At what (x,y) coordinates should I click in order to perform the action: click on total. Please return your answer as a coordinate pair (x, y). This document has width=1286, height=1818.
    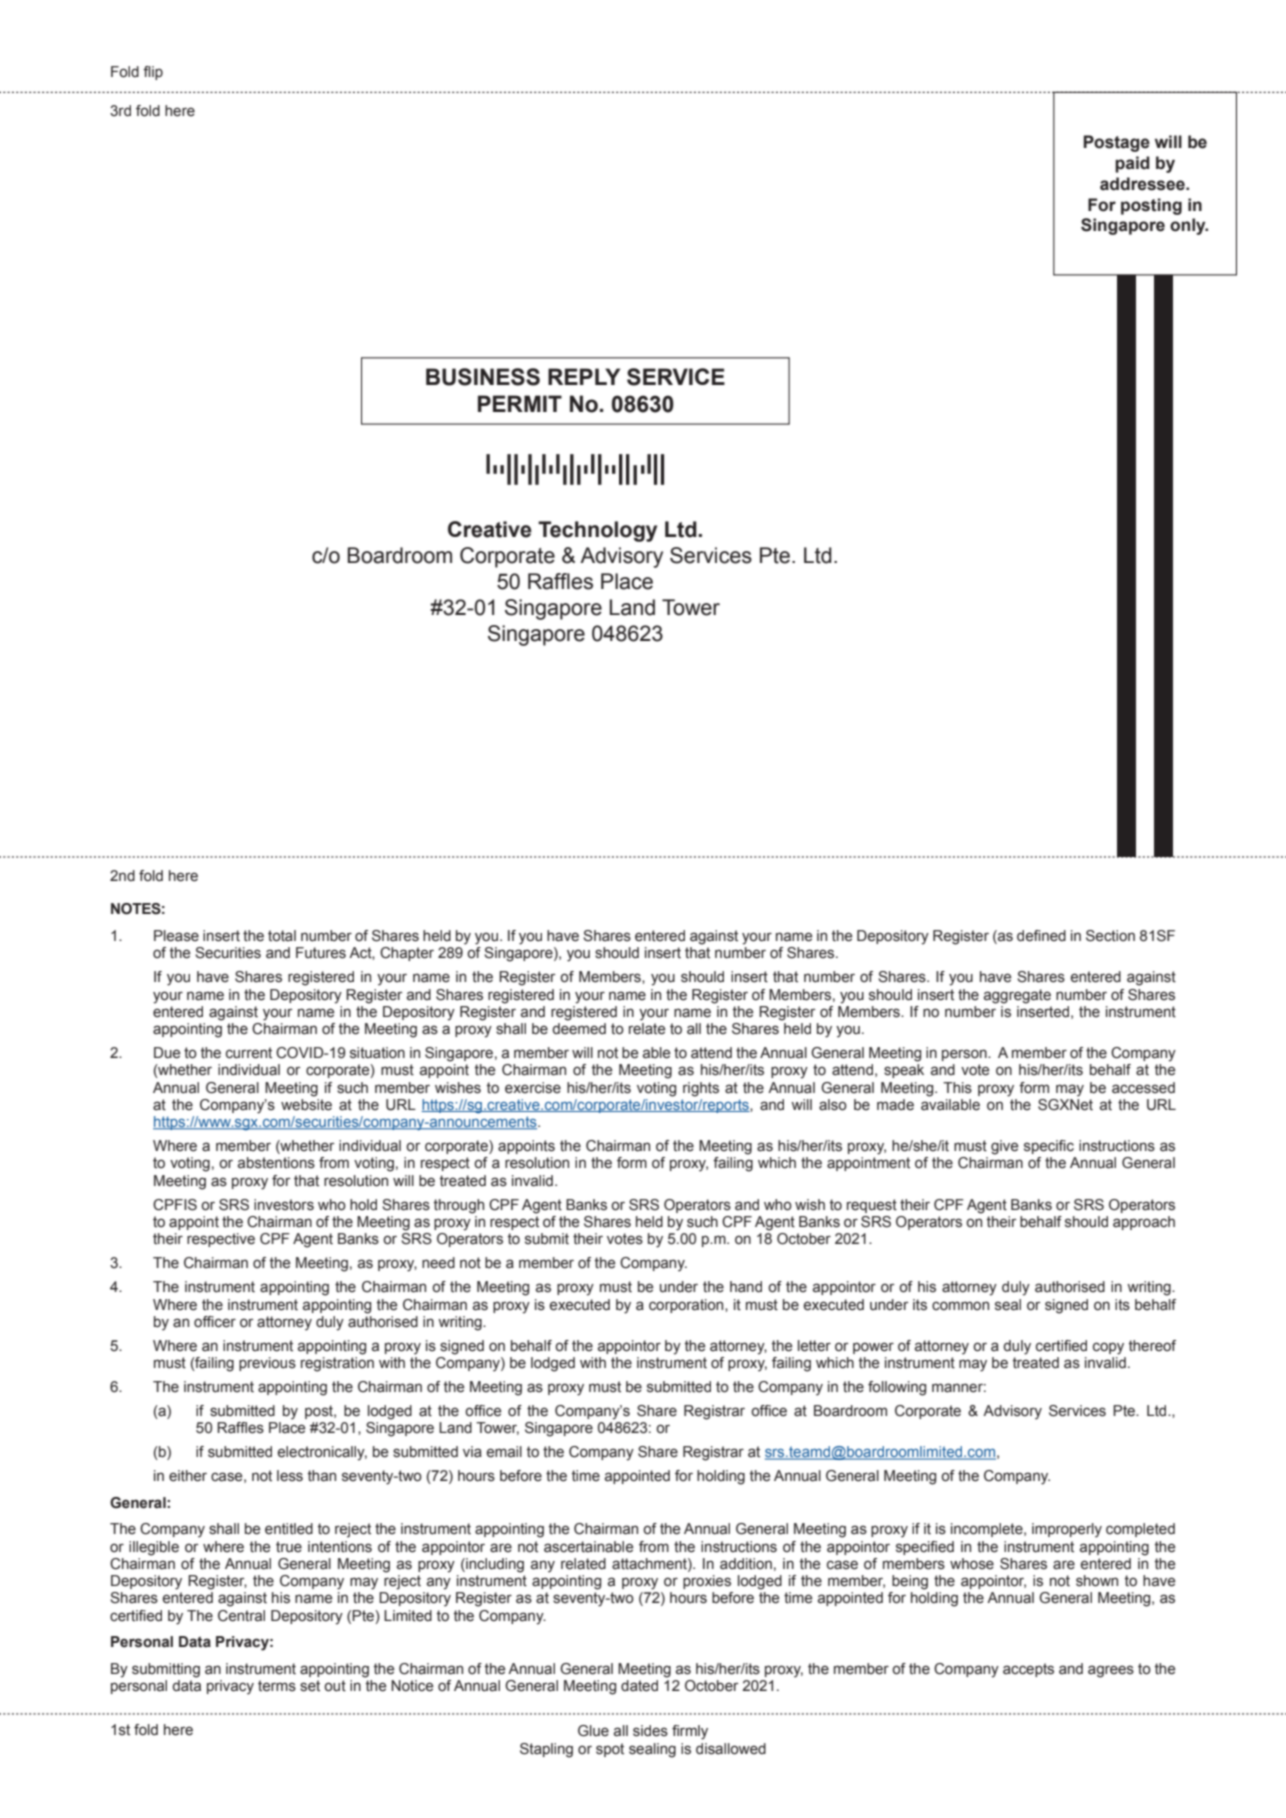
    Looking at the image, I should click on (282, 936).
